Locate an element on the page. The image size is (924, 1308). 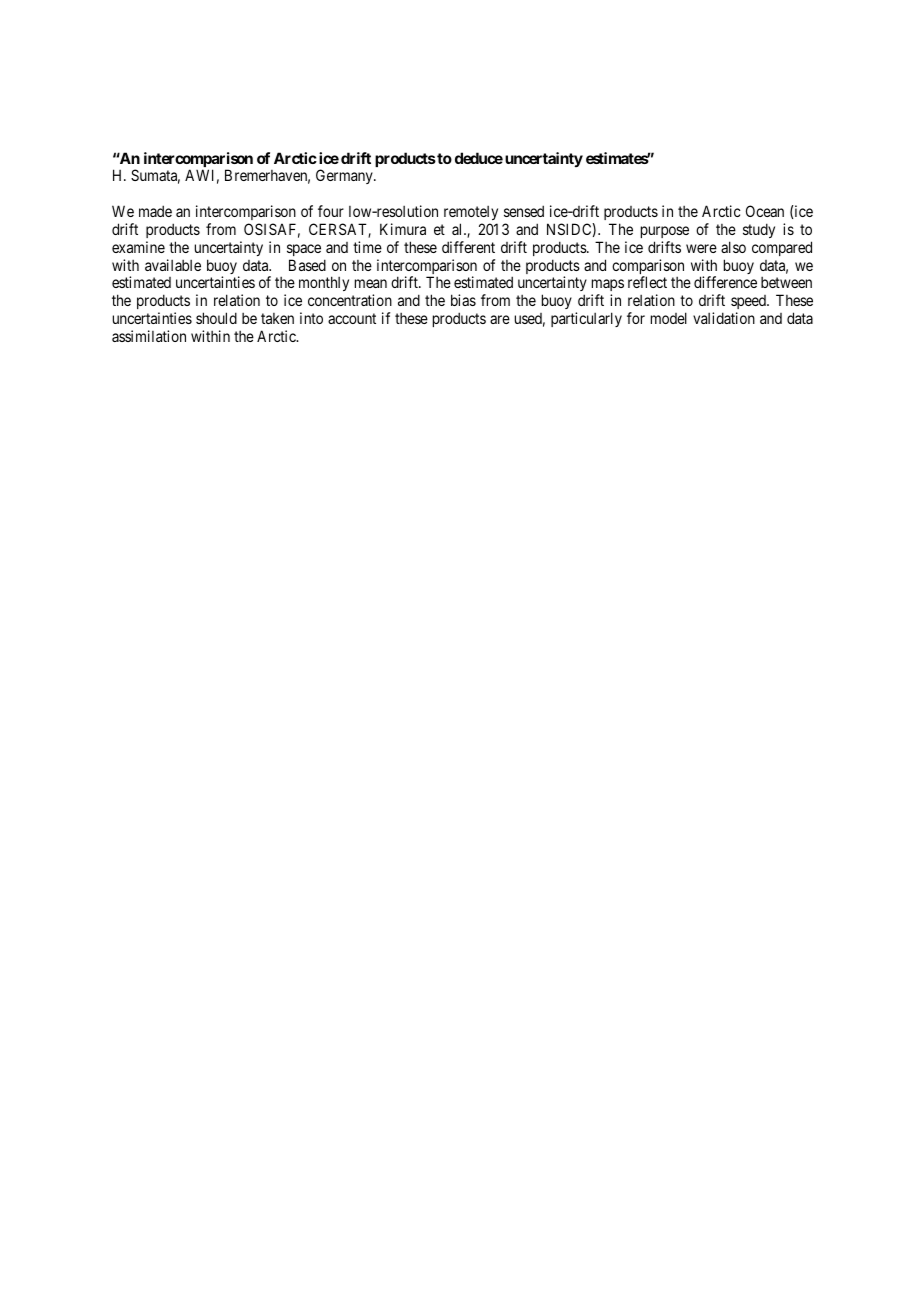
validation is located at coordinates (724, 318).
